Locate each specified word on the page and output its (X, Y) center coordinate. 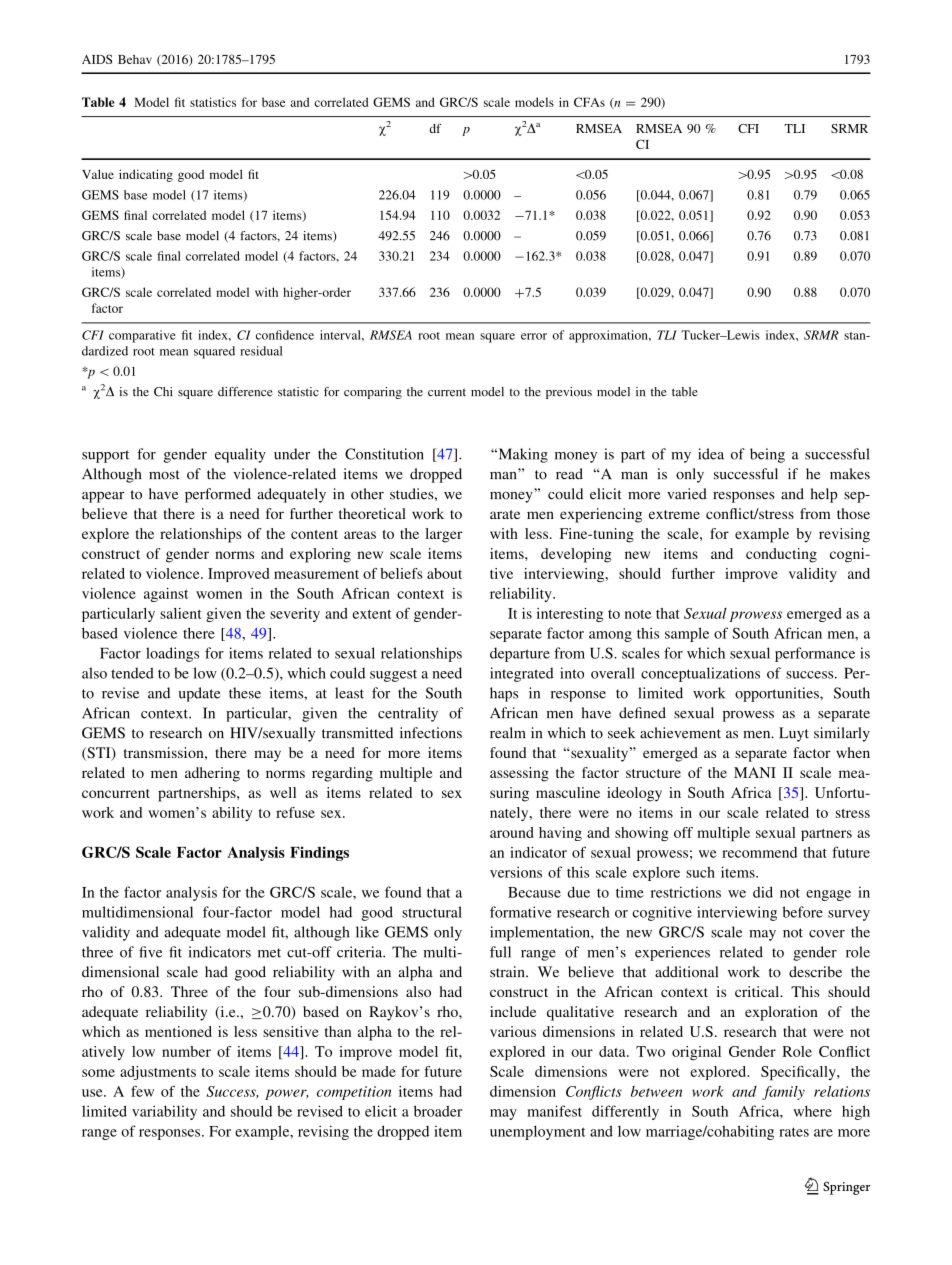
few (142, 1091)
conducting (781, 555)
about (444, 573)
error (534, 336)
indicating (146, 175)
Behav (135, 59)
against (166, 595)
